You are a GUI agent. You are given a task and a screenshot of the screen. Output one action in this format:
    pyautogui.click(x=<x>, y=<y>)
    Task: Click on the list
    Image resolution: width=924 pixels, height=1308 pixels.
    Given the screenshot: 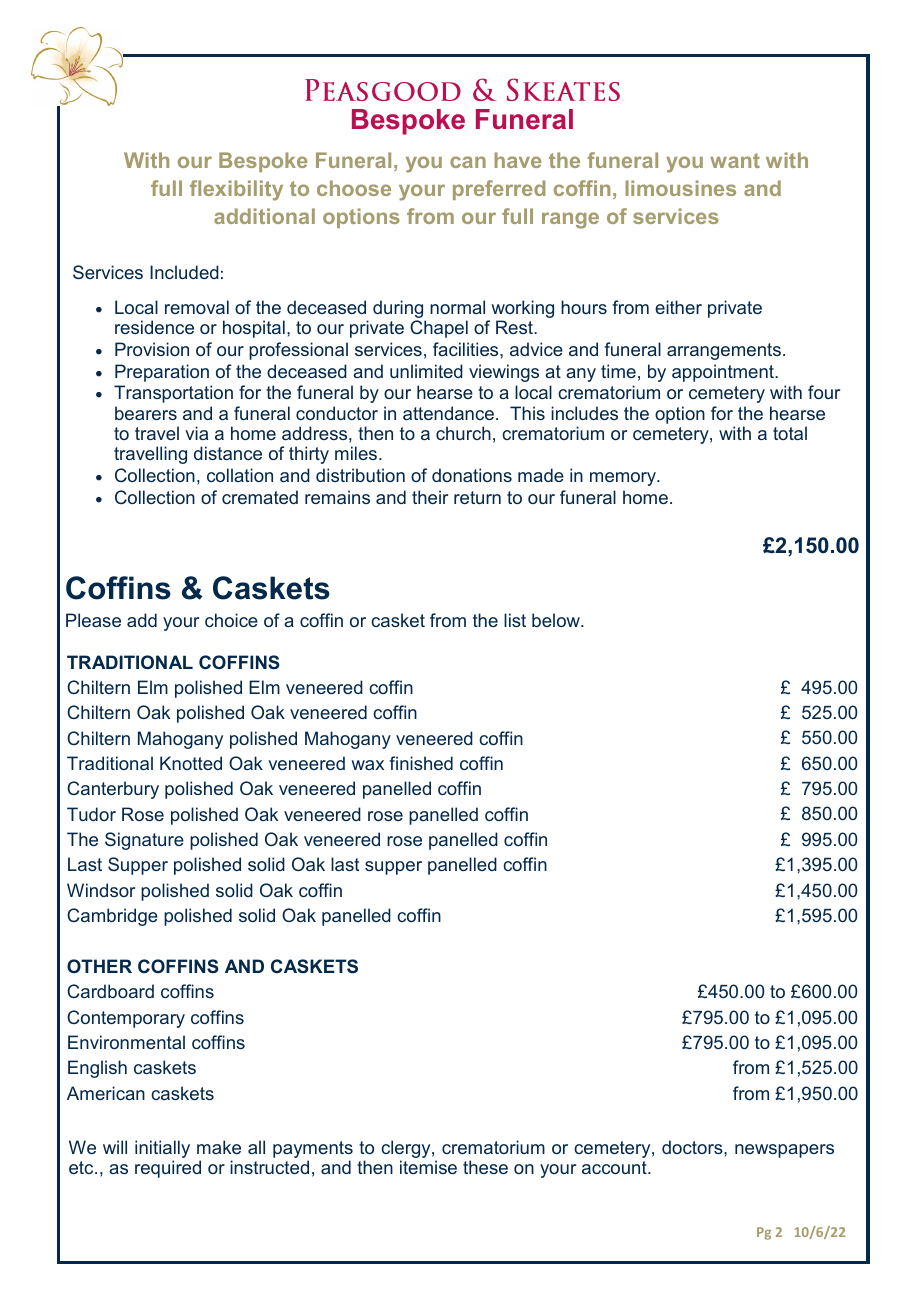 What is the action you would take?
    pyautogui.click(x=515, y=620)
